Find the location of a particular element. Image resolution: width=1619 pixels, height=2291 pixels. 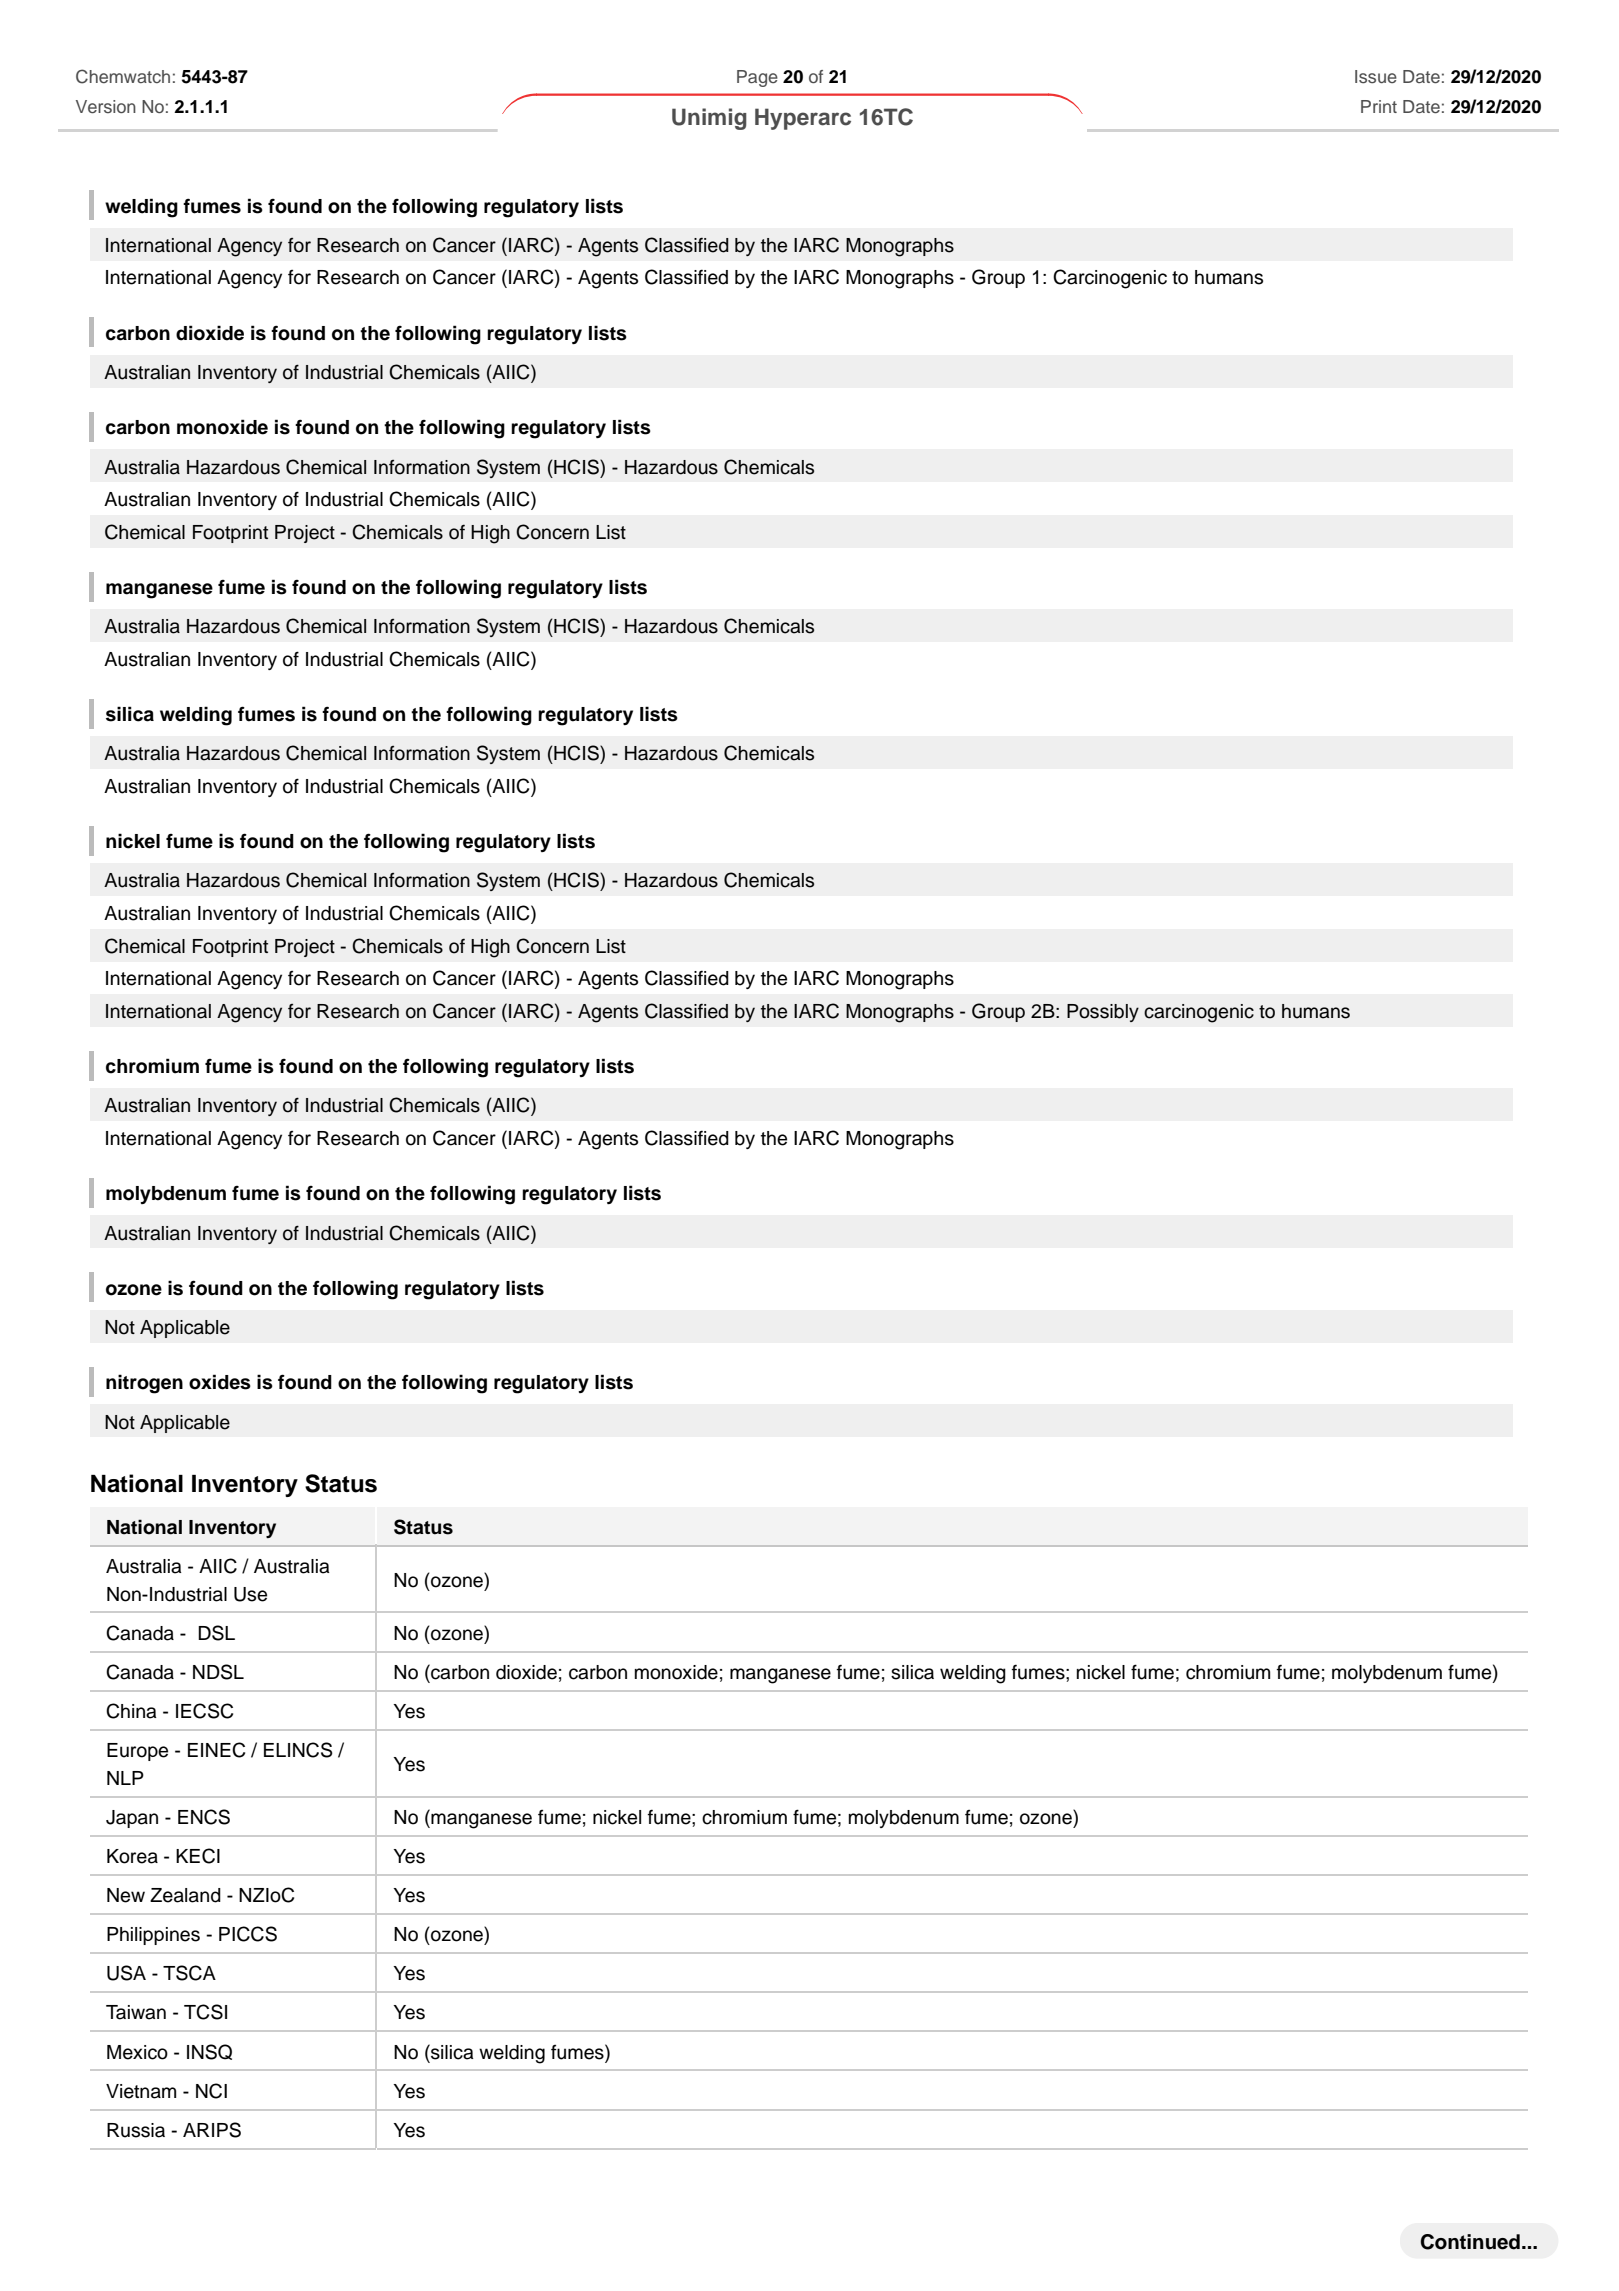

Possibly is located at coordinates (1103, 1013).
